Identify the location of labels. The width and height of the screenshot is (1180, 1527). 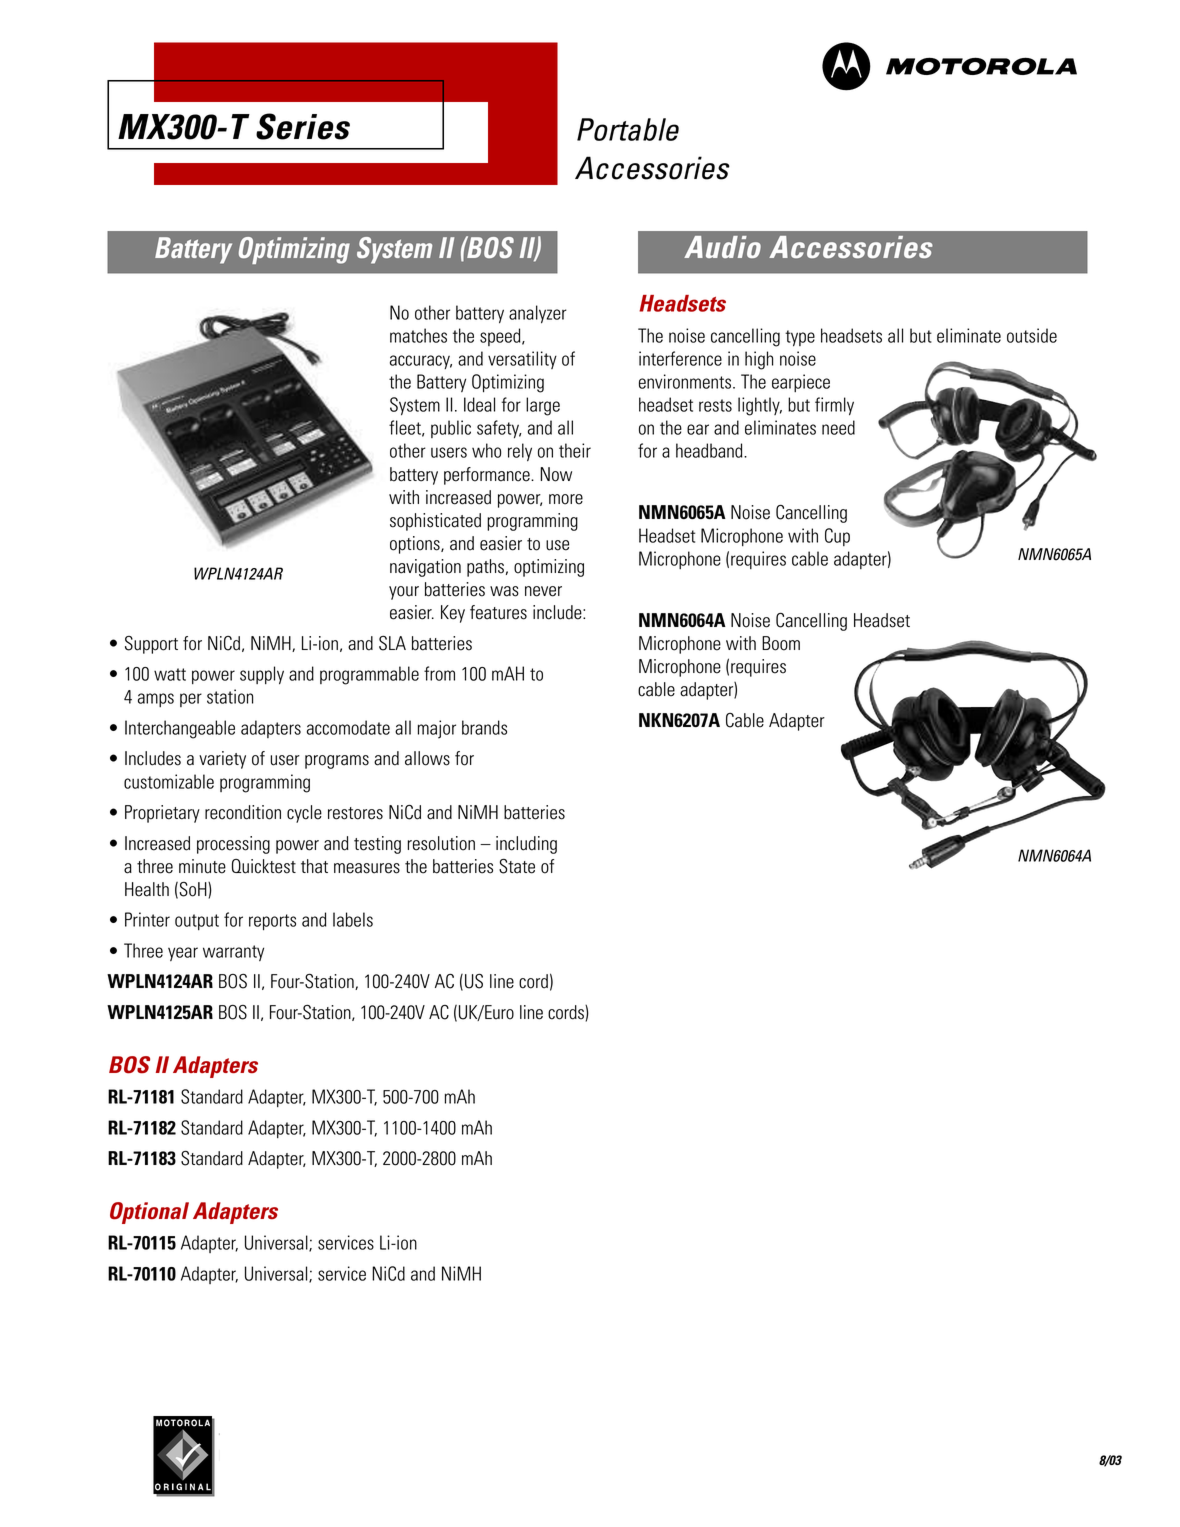
(353, 919).
